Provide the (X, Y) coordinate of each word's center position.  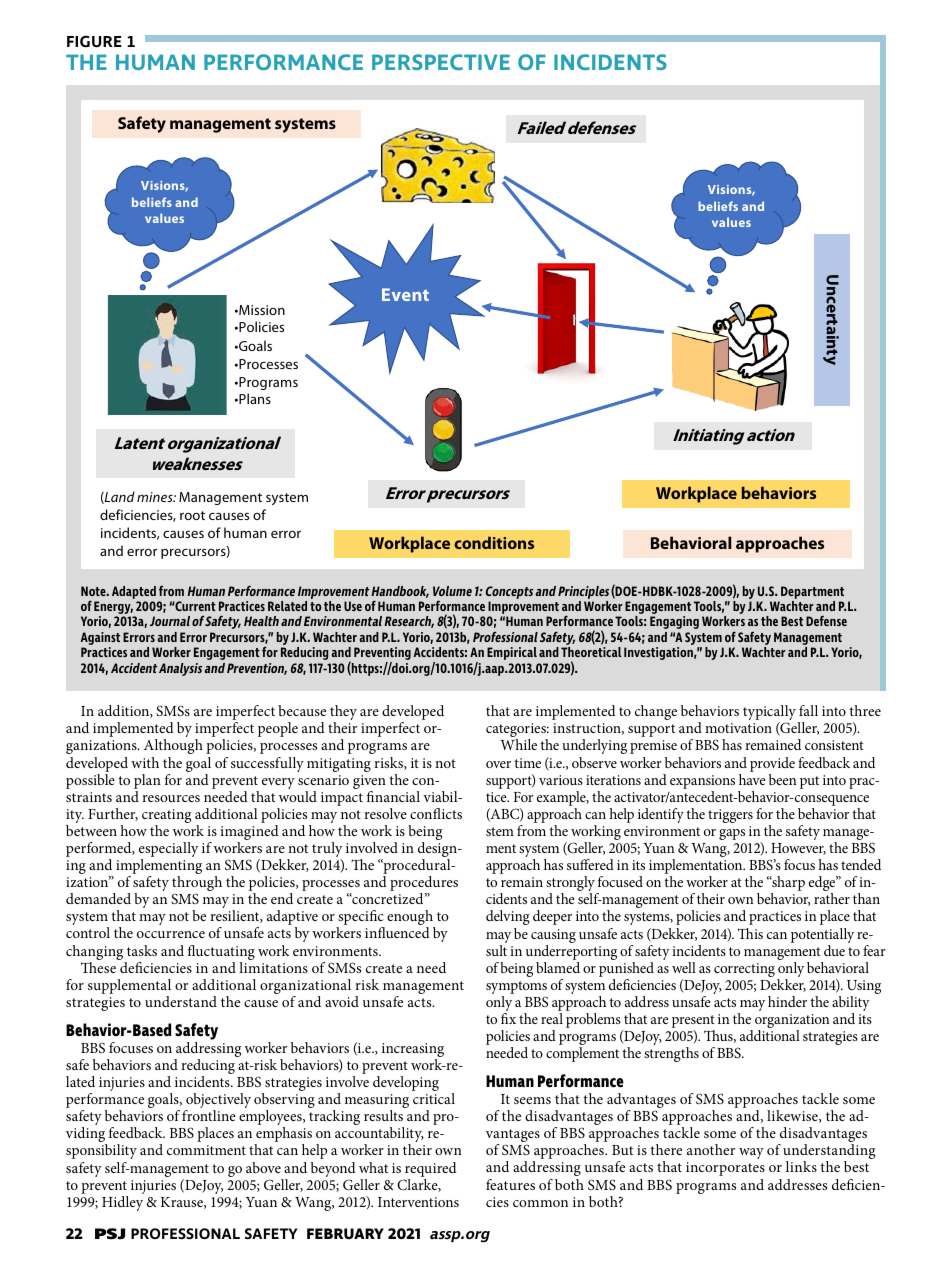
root (192, 515)
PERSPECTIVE (441, 62)
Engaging (674, 622)
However (798, 849)
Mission (261, 310)
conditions (494, 542)
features (510, 1184)
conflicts (436, 813)
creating (166, 817)
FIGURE (94, 41)
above (263, 1167)
